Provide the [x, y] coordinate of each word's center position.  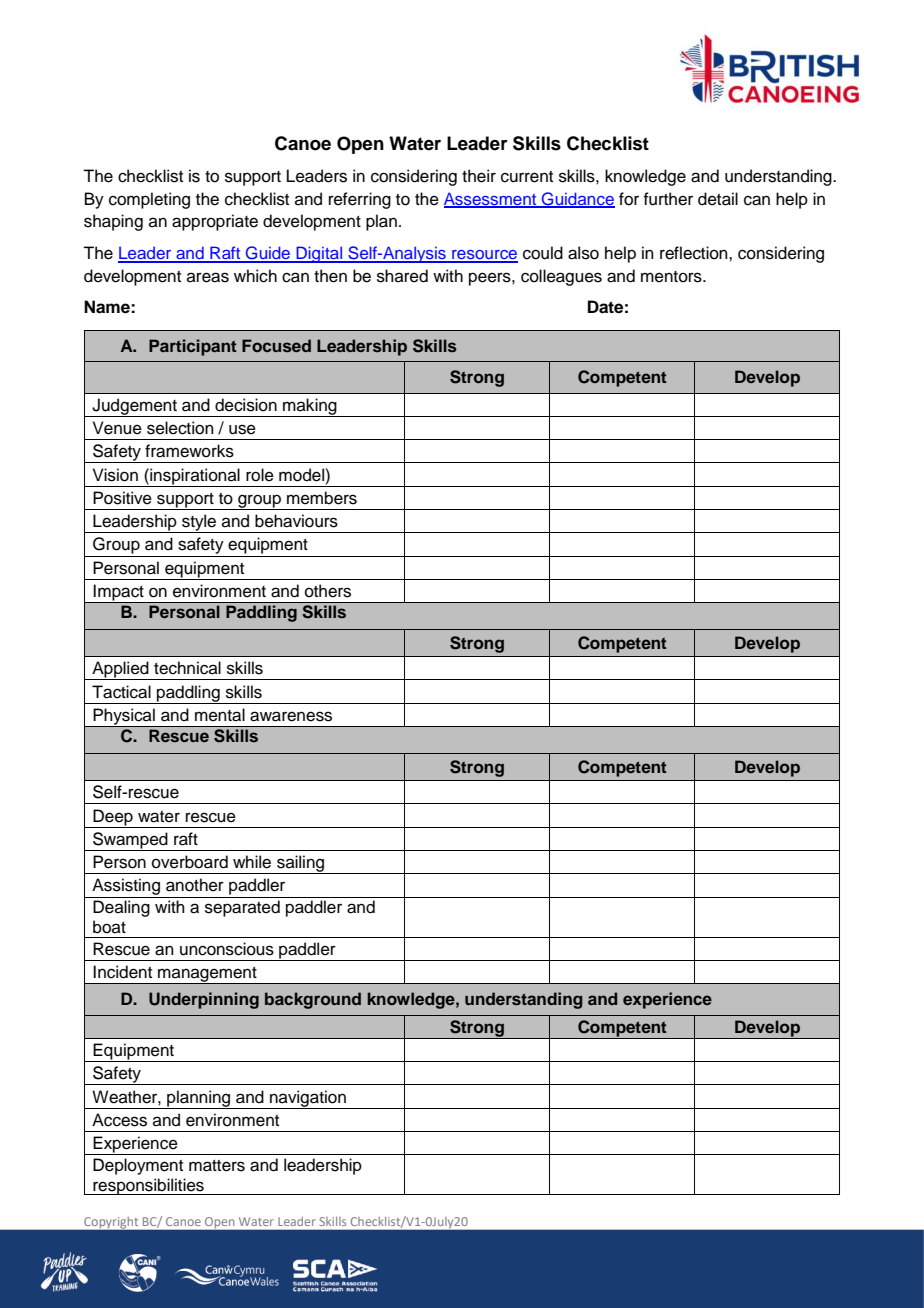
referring [360, 200]
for [629, 199]
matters [217, 1166]
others [328, 591]
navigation [308, 1099]
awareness [291, 716]
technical [187, 668]
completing [149, 200]
